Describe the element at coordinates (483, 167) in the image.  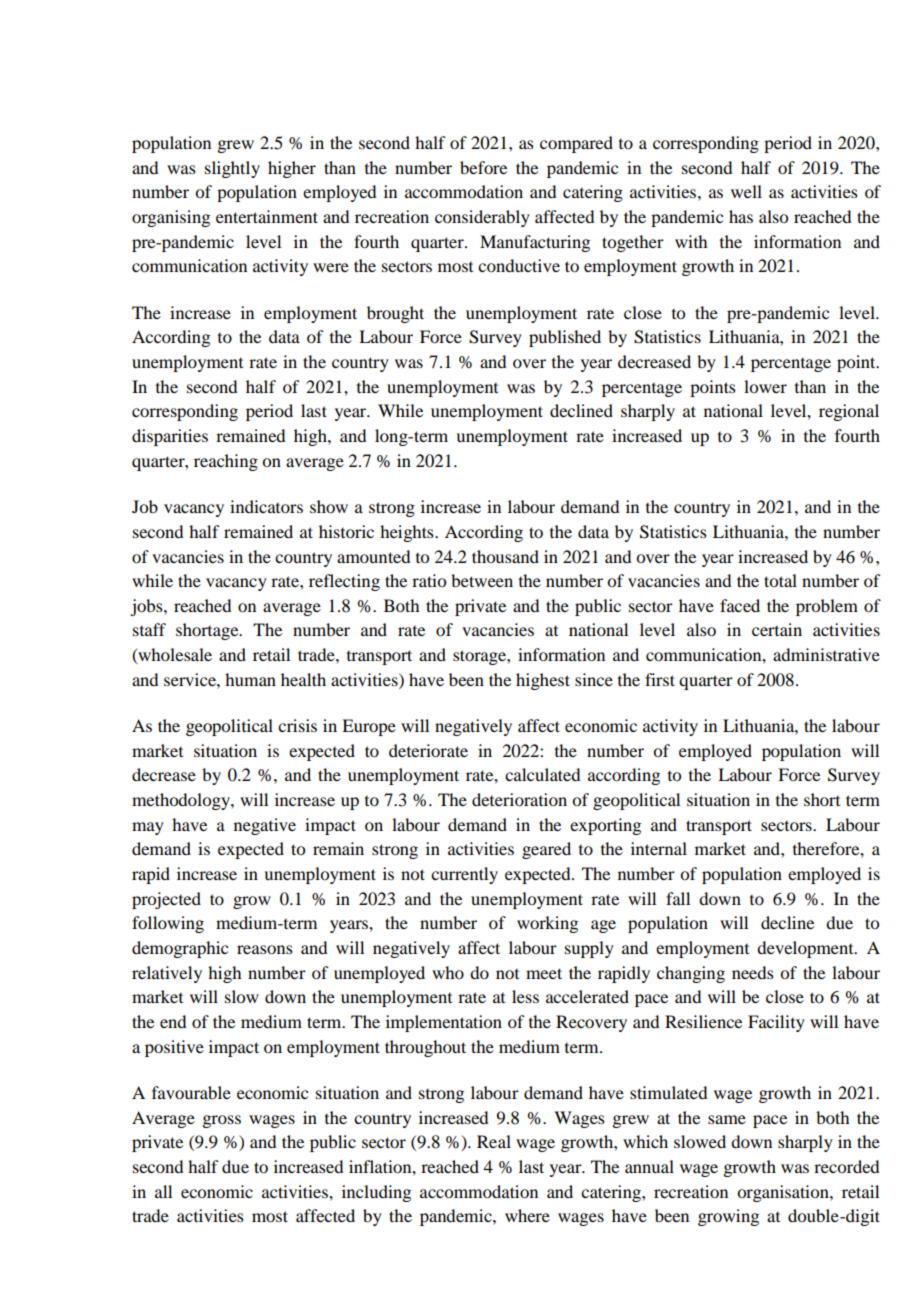
I see `before` at that location.
